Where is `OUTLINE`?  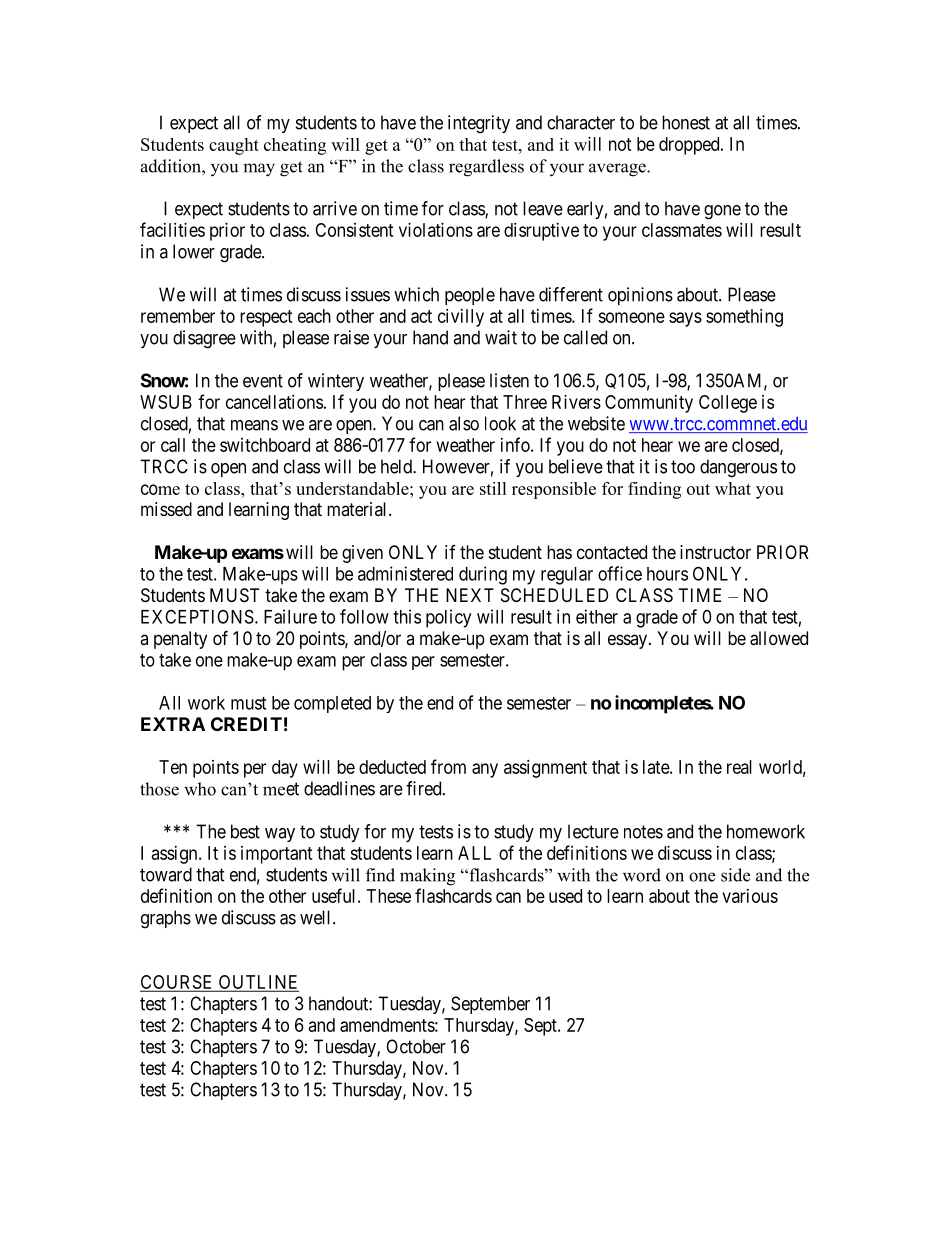
OUTLINE is located at coordinates (257, 983).
